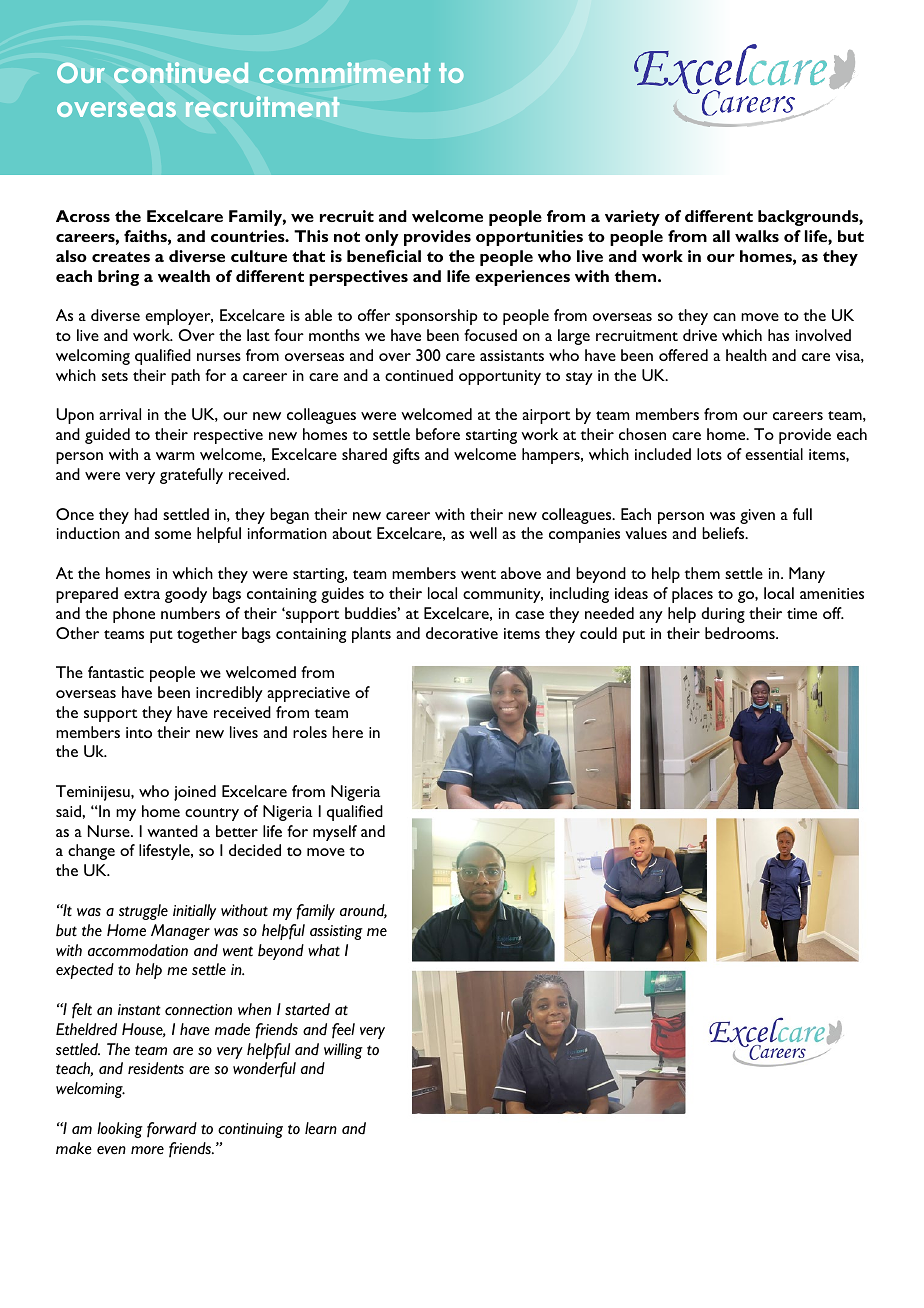 This image has width=924, height=1308. Describe the element at coordinates (438, 434) in the image. I see `before` at that location.
